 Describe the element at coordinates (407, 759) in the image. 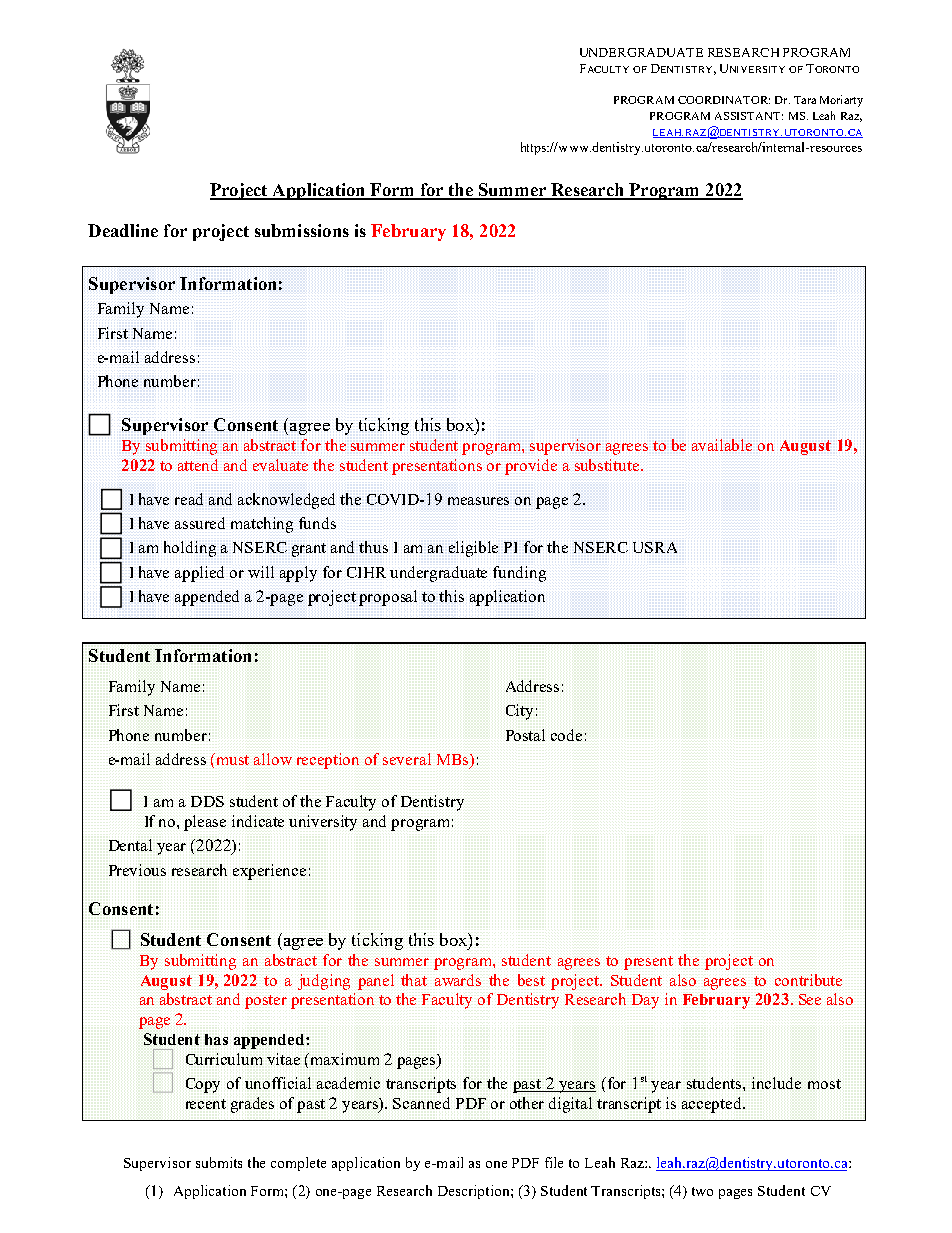

I see `several` at that location.
